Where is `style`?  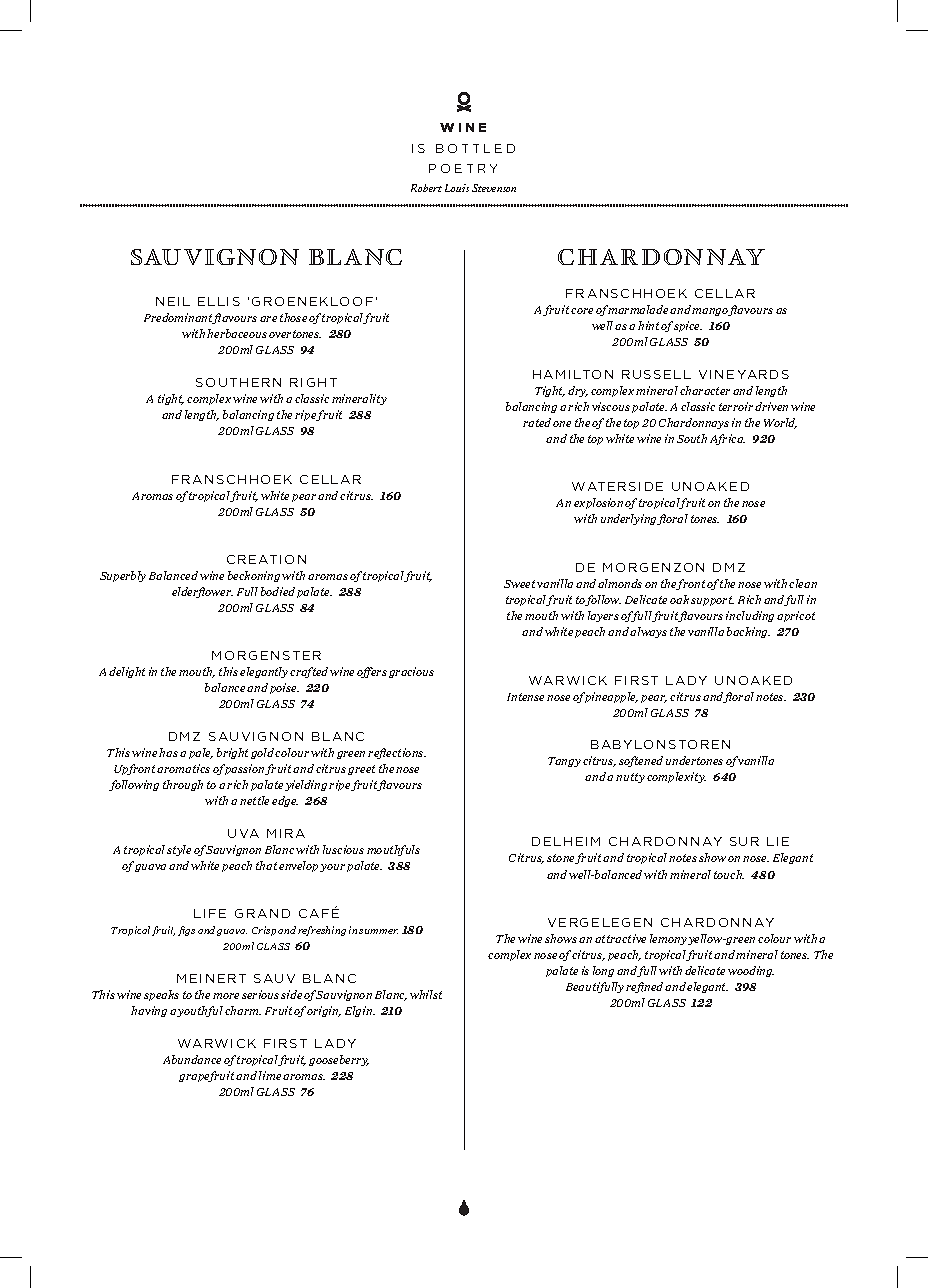
style is located at coordinates (179, 850).
